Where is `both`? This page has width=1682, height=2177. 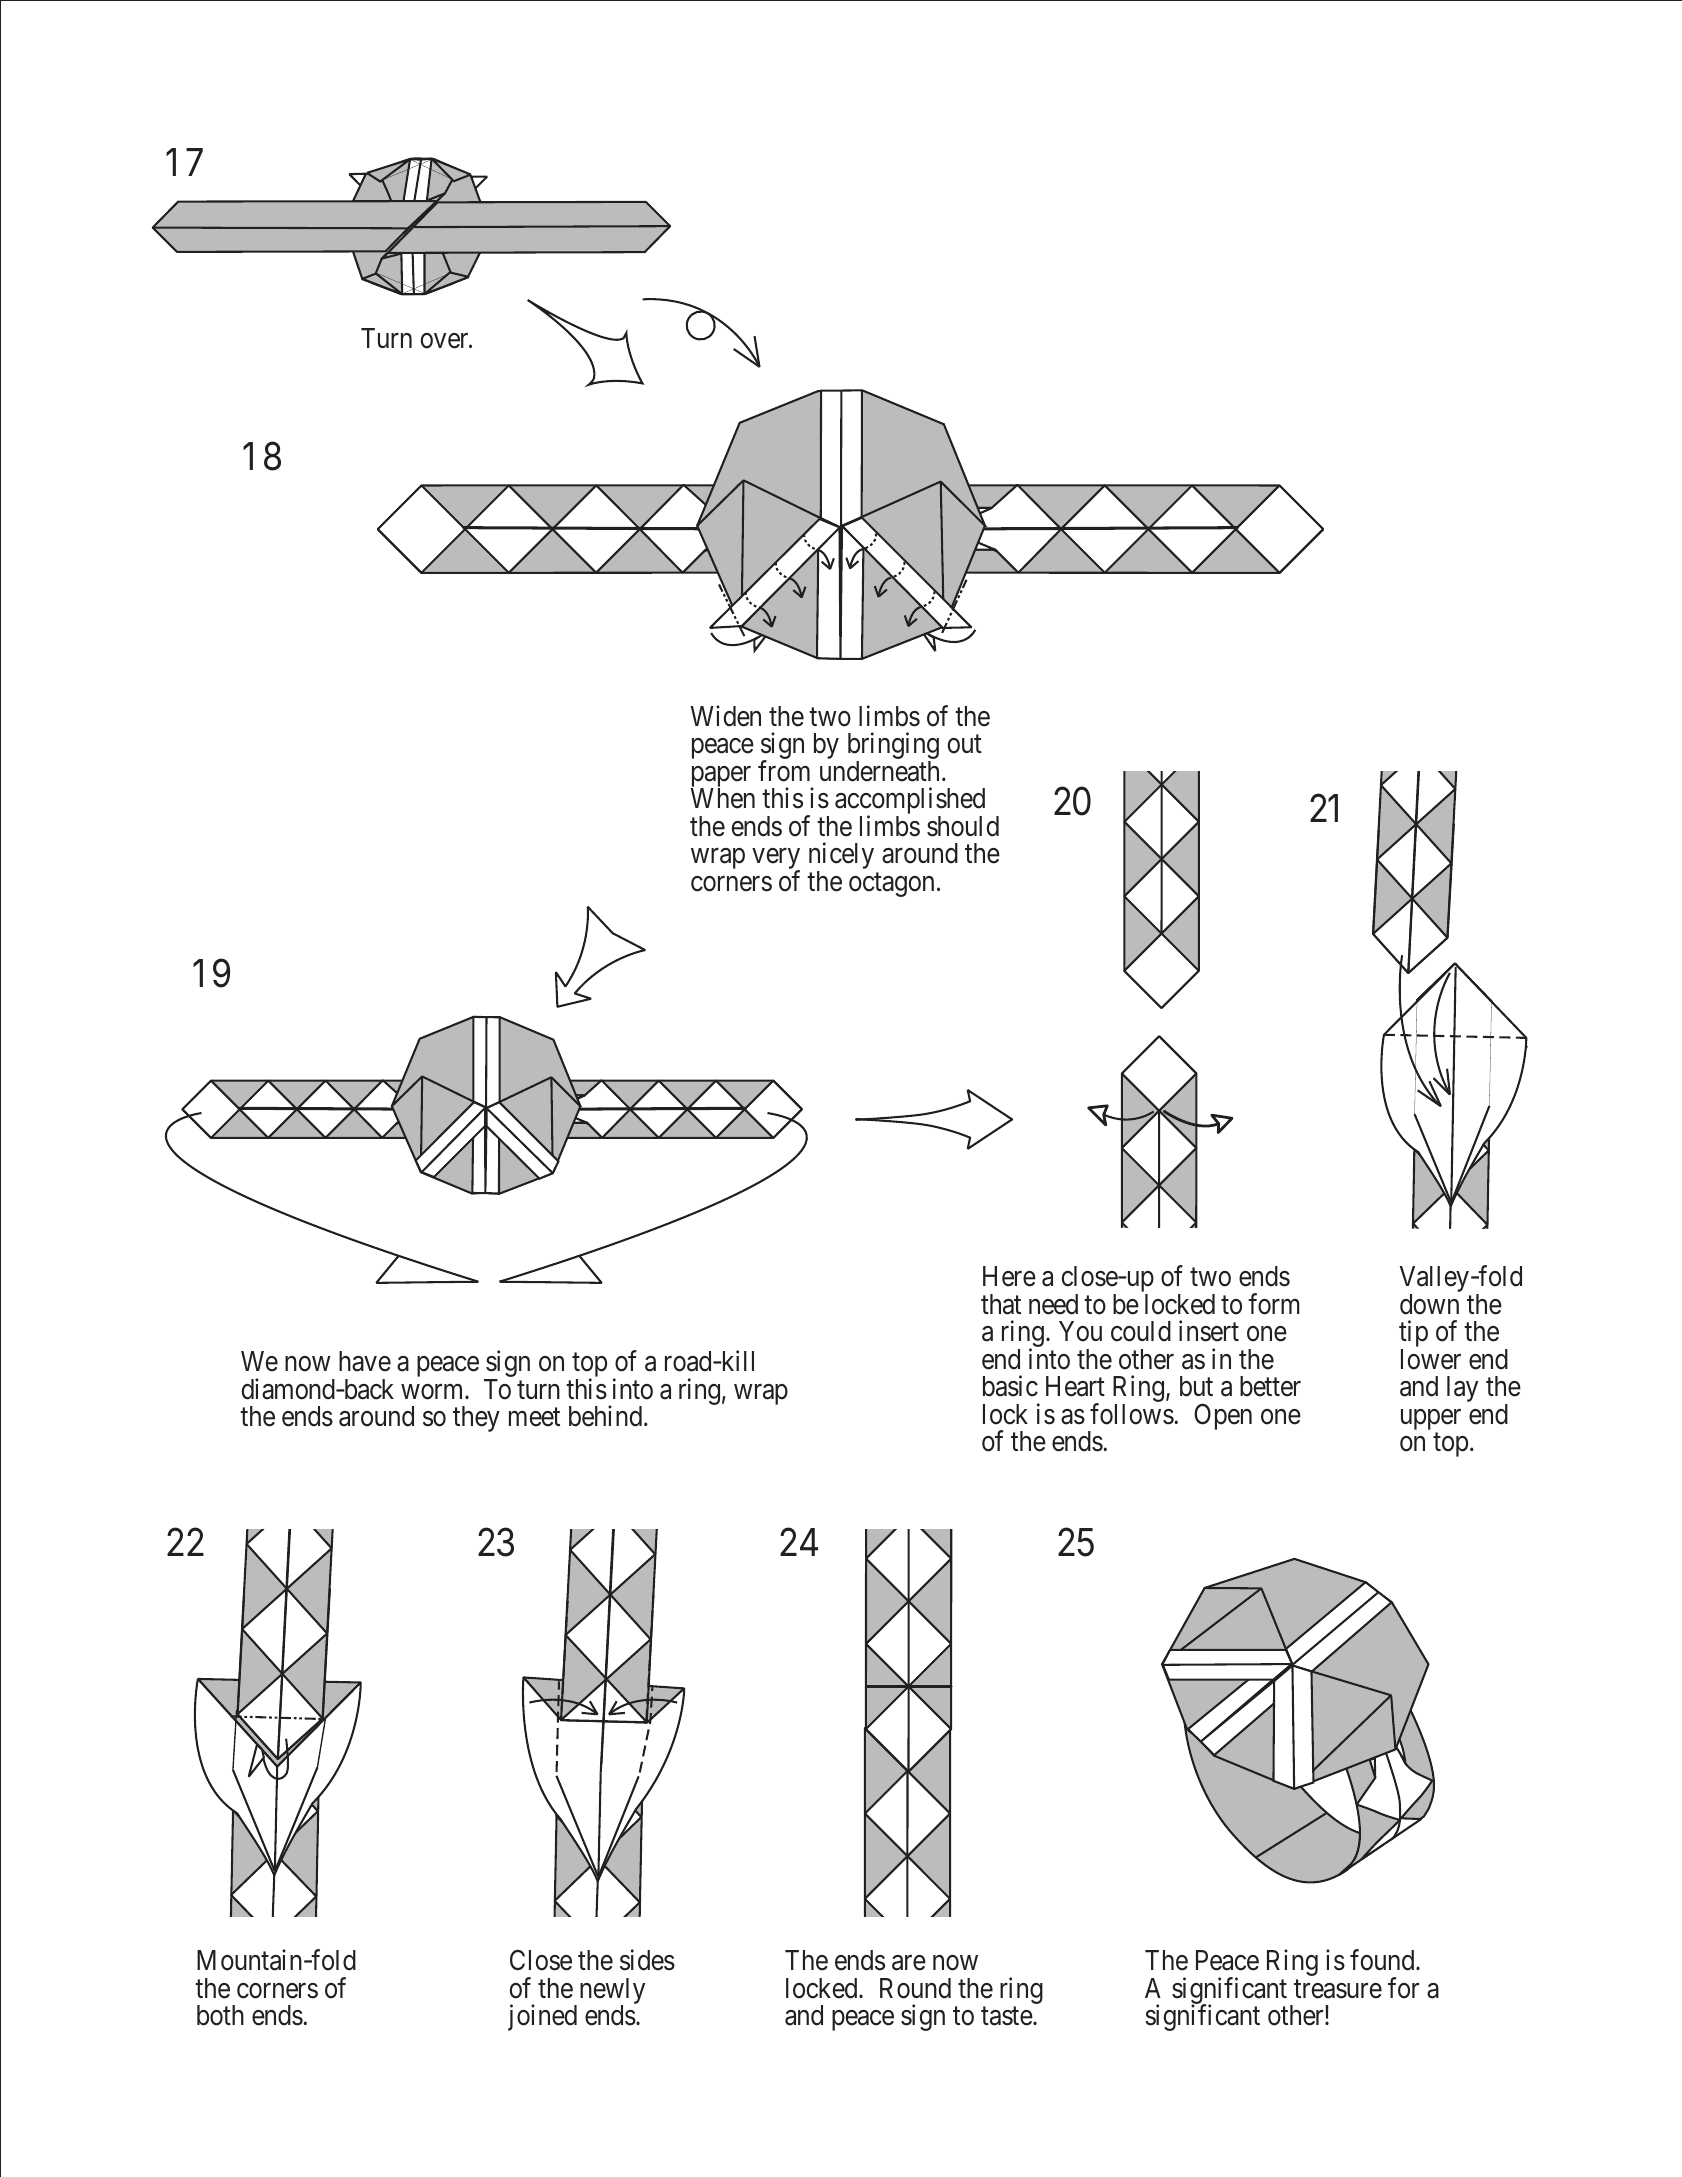 both is located at coordinates (220, 2015).
